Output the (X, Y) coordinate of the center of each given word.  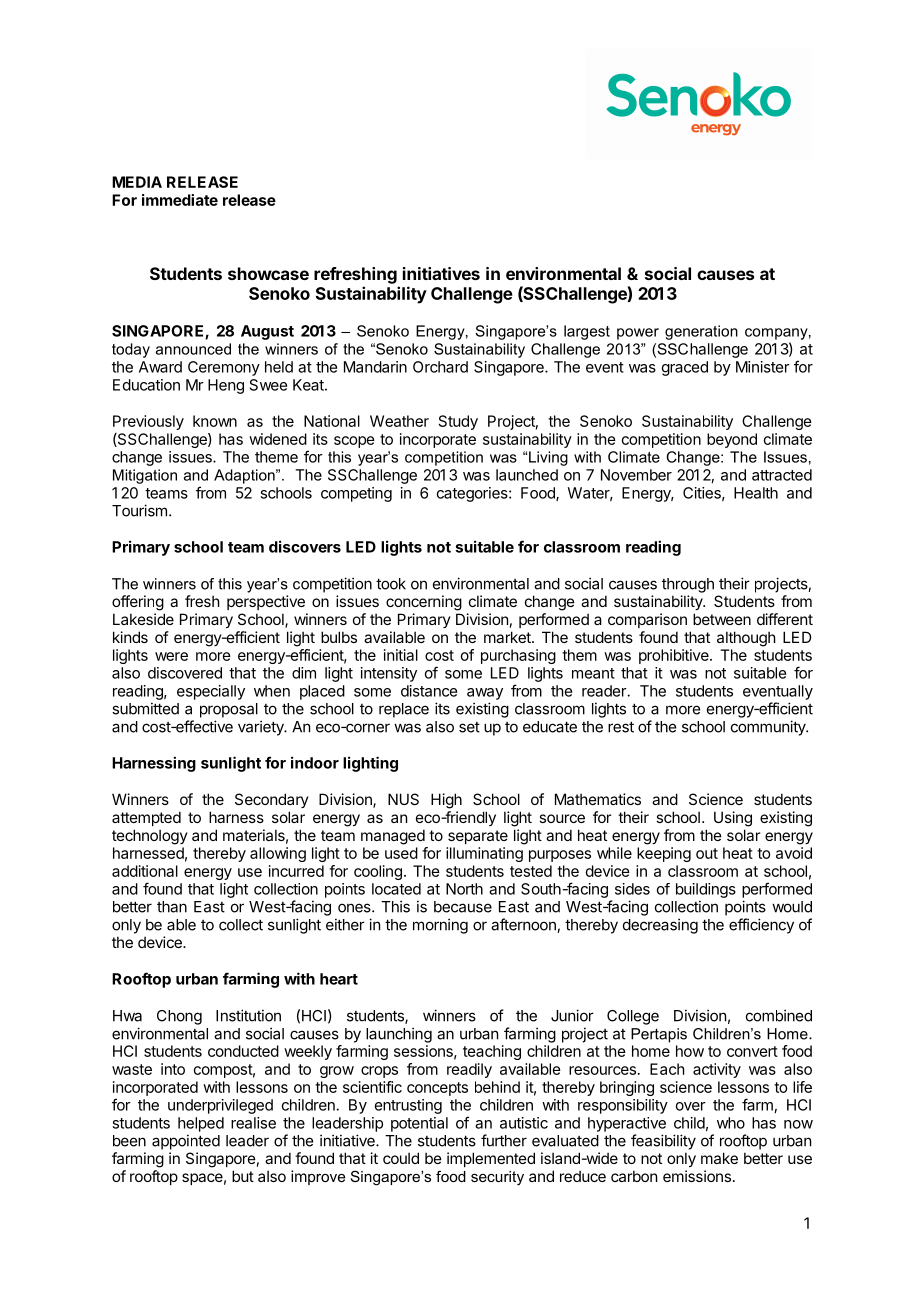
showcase (268, 273)
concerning (424, 603)
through (688, 585)
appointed (186, 1142)
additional (145, 871)
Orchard (440, 367)
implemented (491, 1159)
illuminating (484, 854)
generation (701, 332)
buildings (706, 890)
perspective (266, 602)
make (719, 1158)
